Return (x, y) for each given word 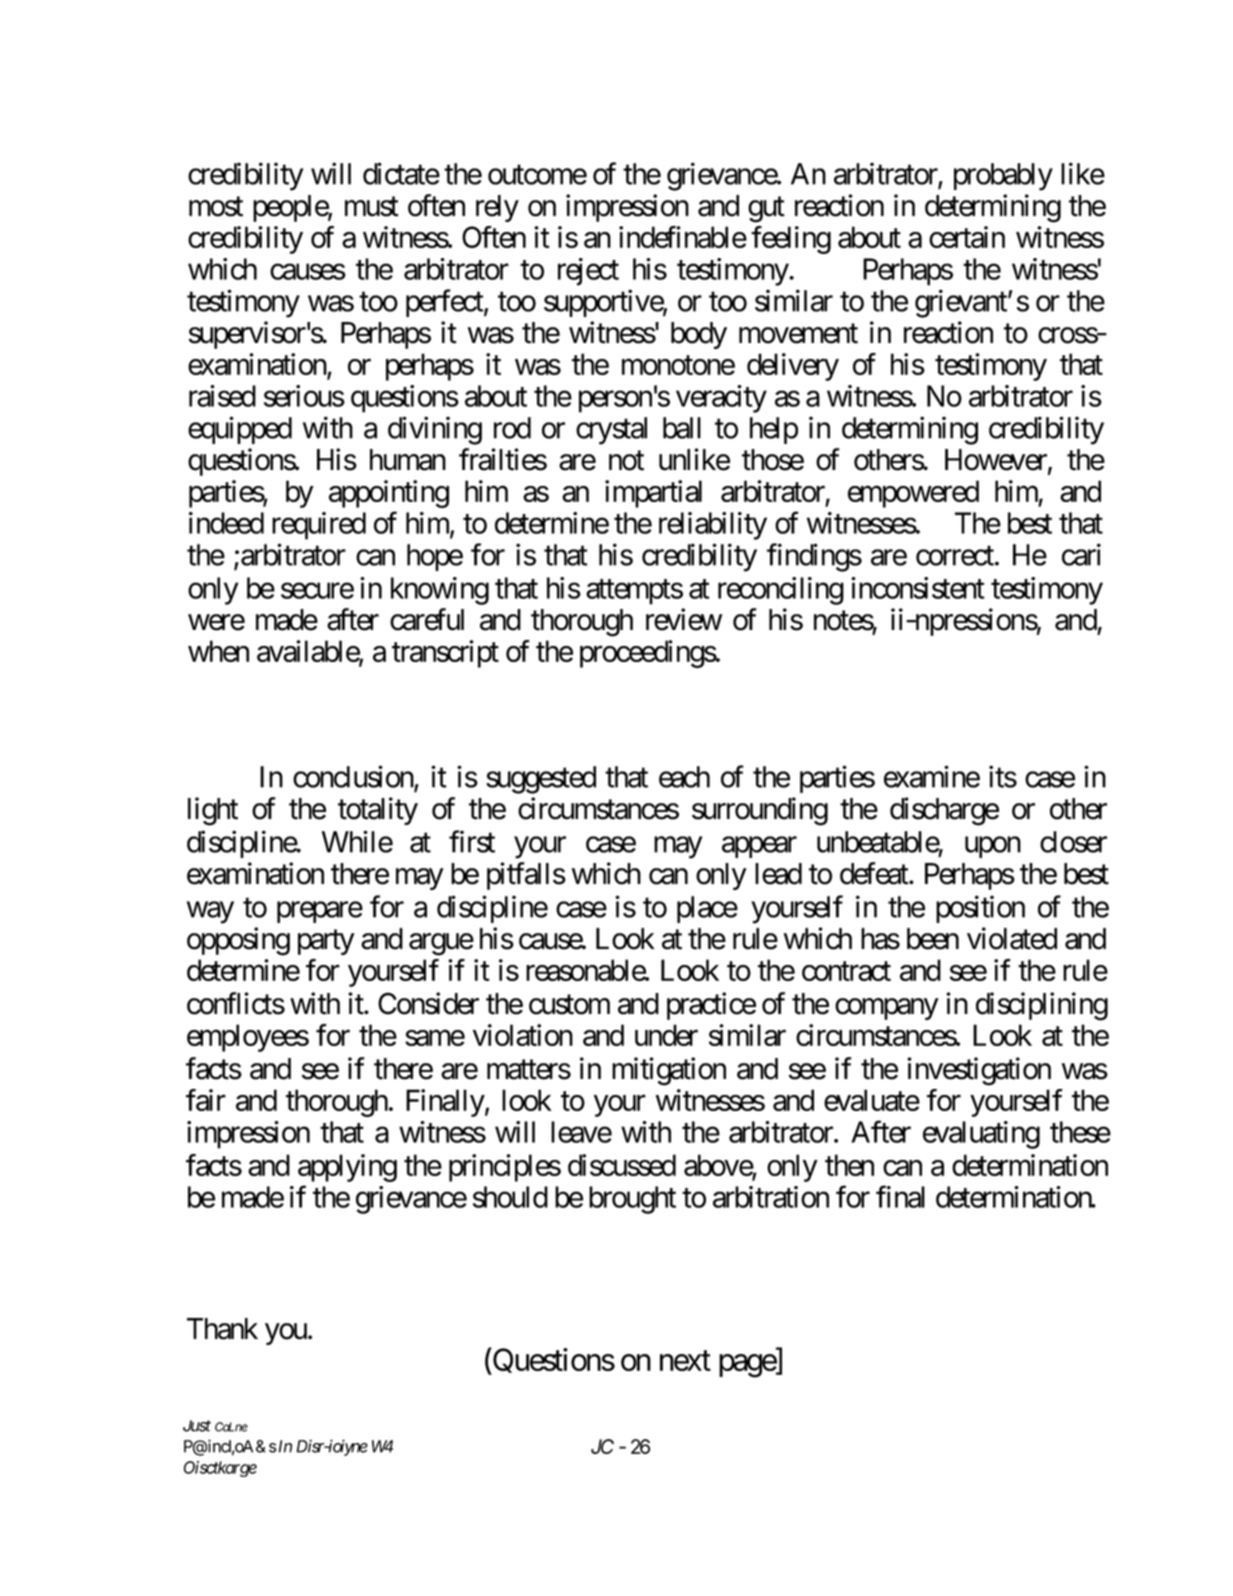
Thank (222, 1329)
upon (993, 847)
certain (967, 237)
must (372, 207)
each (684, 777)
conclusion (354, 777)
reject (588, 272)
